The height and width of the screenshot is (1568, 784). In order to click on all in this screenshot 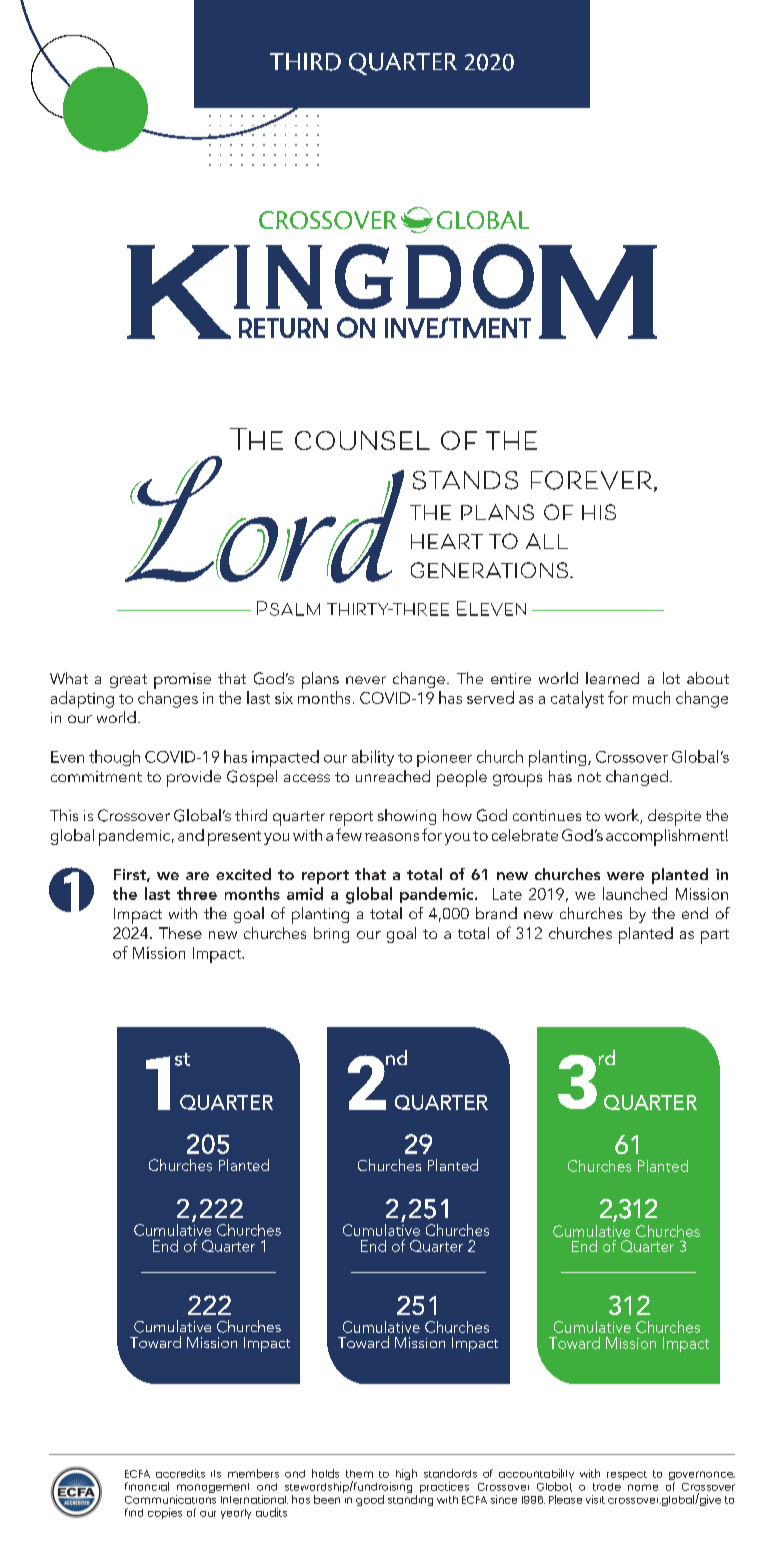, I will do `click(547, 541)`.
